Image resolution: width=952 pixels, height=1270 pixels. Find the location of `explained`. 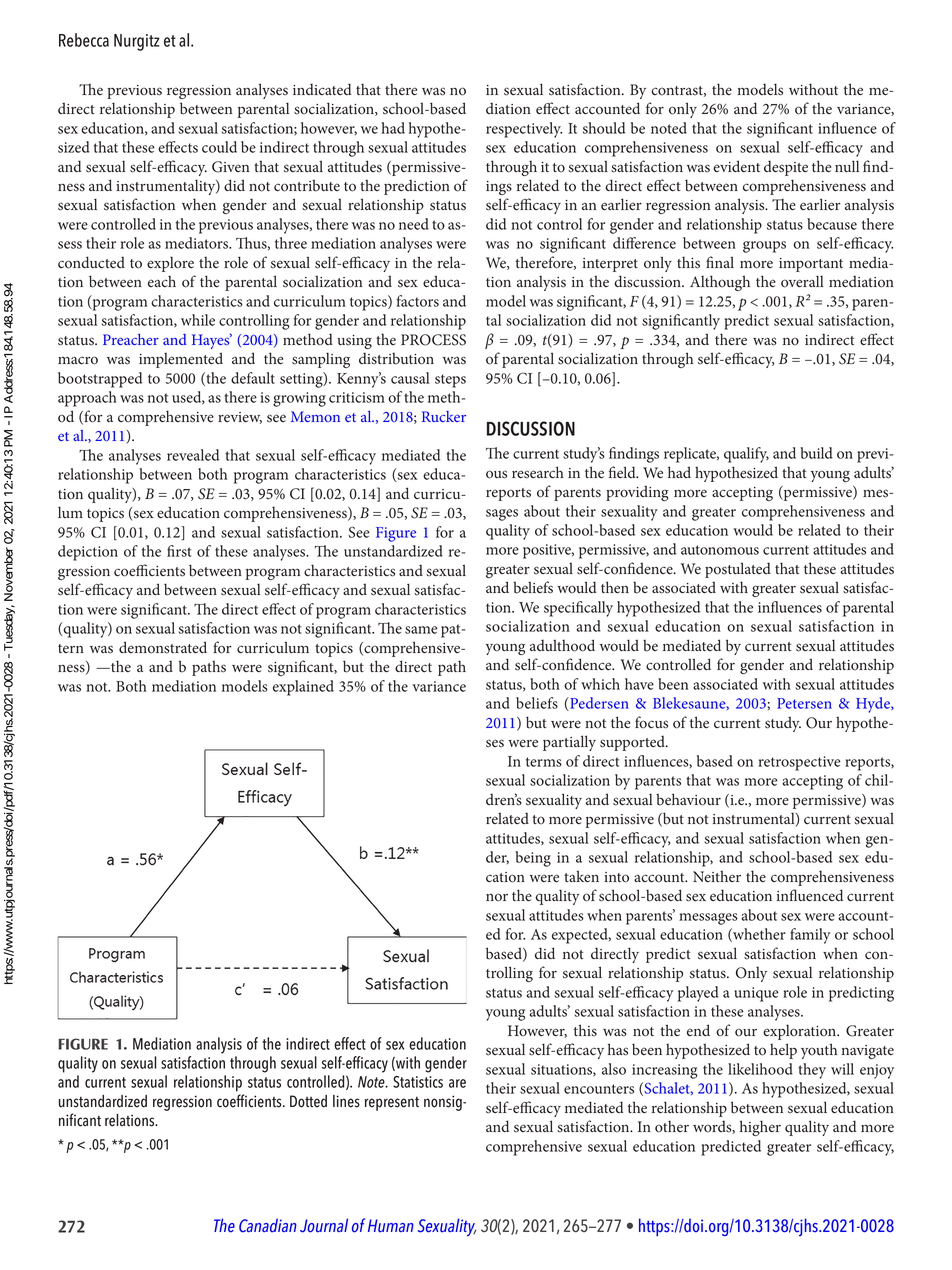

explained is located at coordinates (303, 688).
